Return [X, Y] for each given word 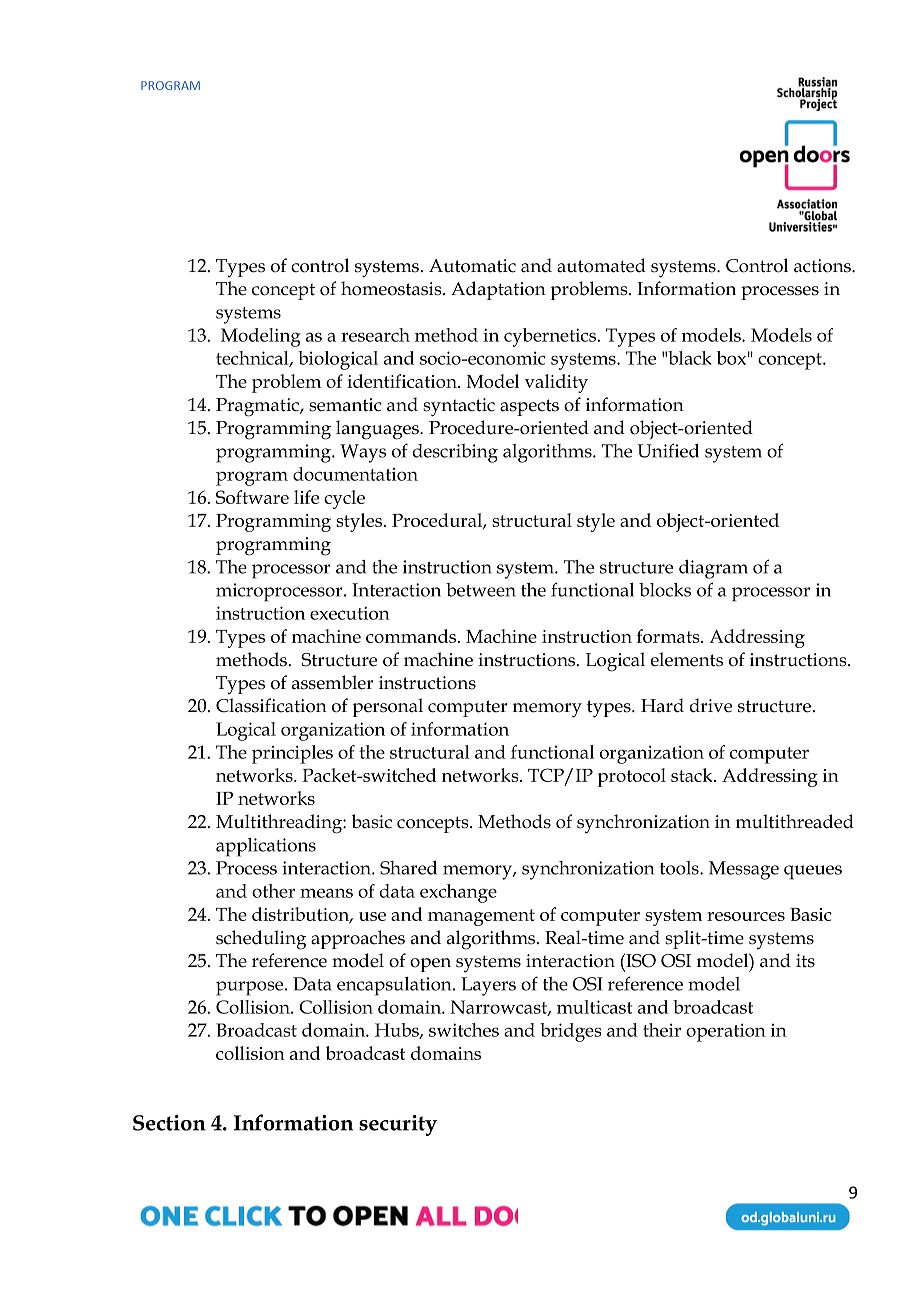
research [375, 335]
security [398, 1125]
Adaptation [498, 290]
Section [169, 1123]
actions [823, 266]
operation [726, 1032]
